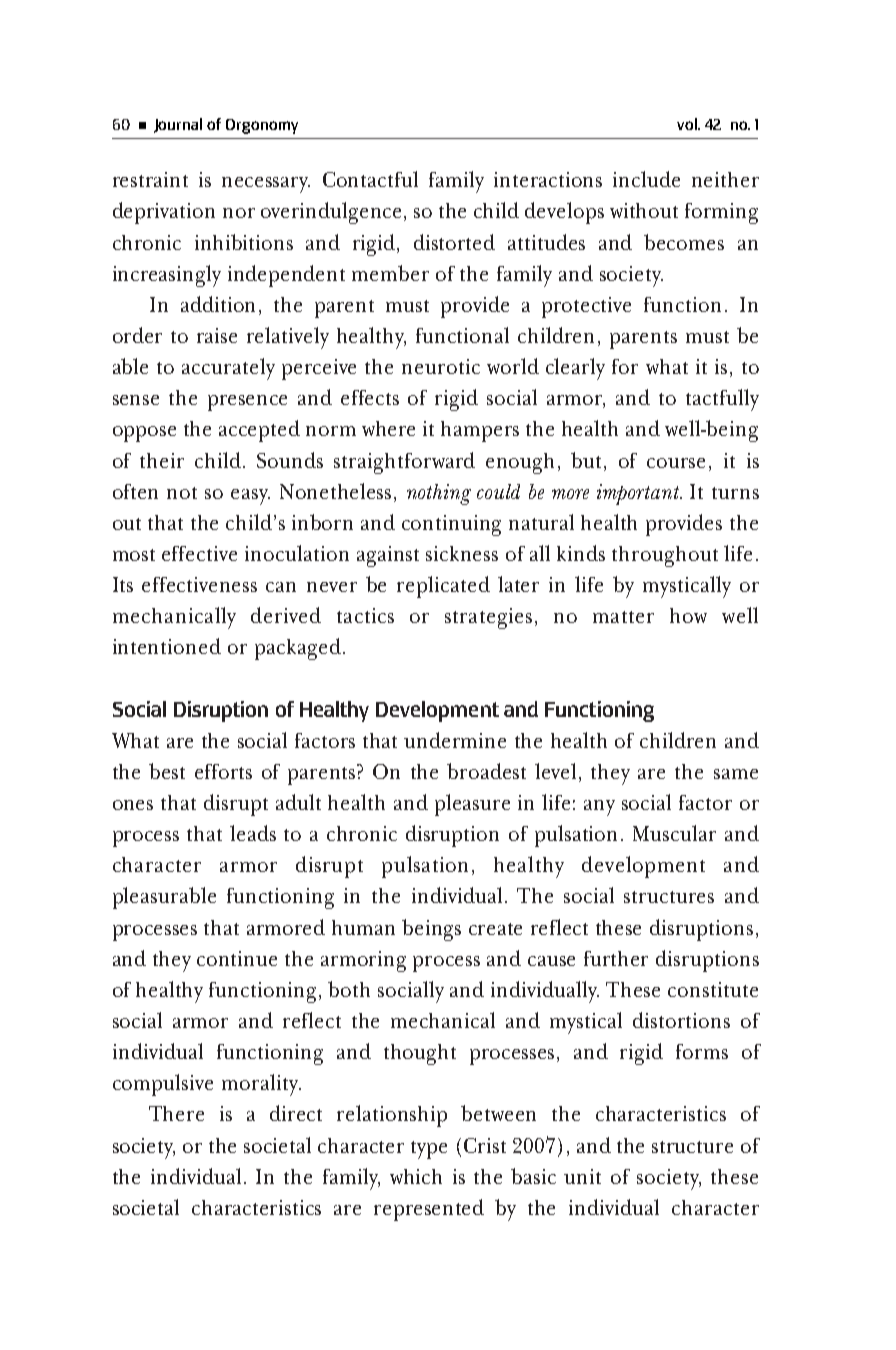  I want to click on include, so click(646, 179).
